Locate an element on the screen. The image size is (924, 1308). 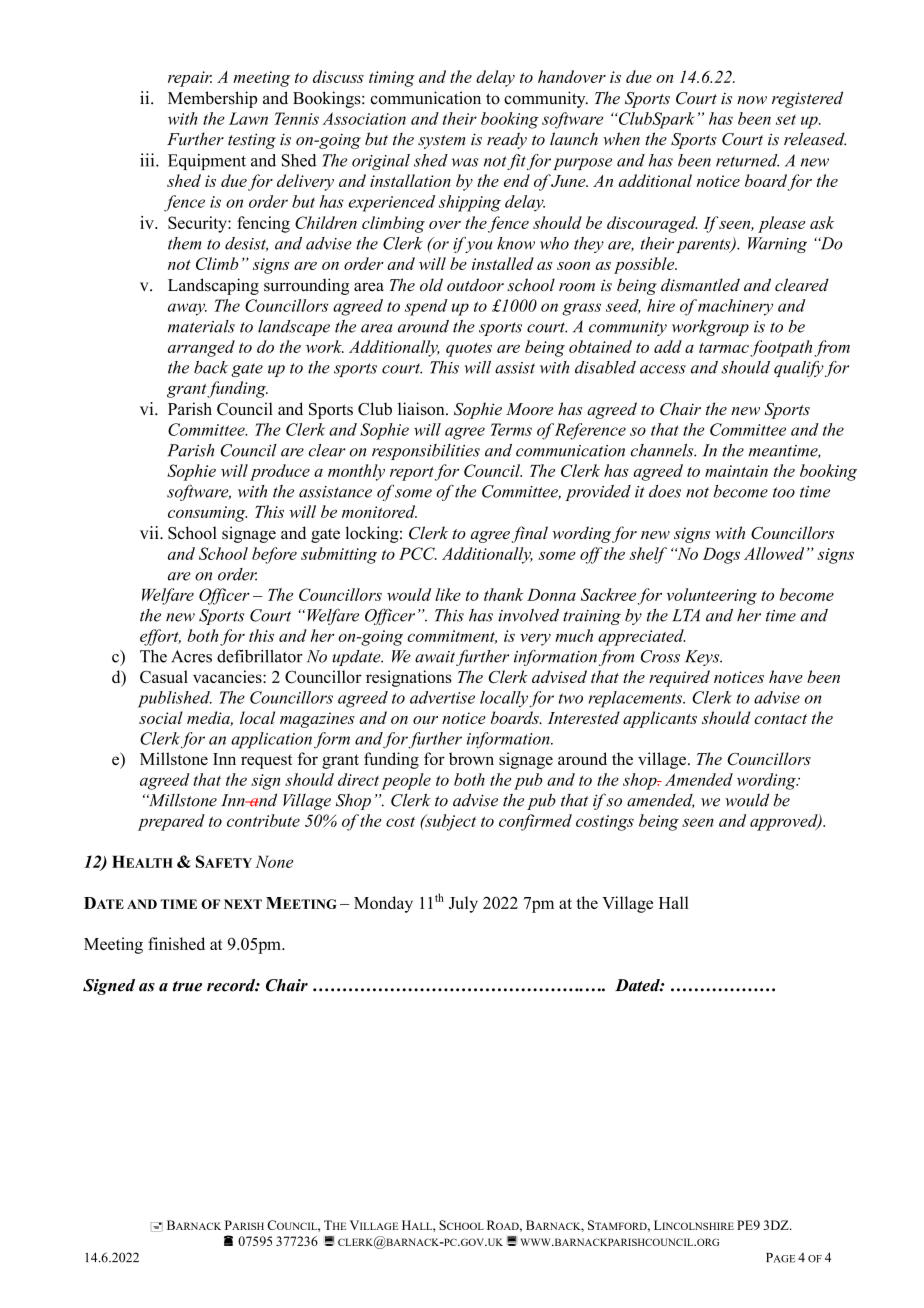
Moore is located at coordinates (529, 409).
